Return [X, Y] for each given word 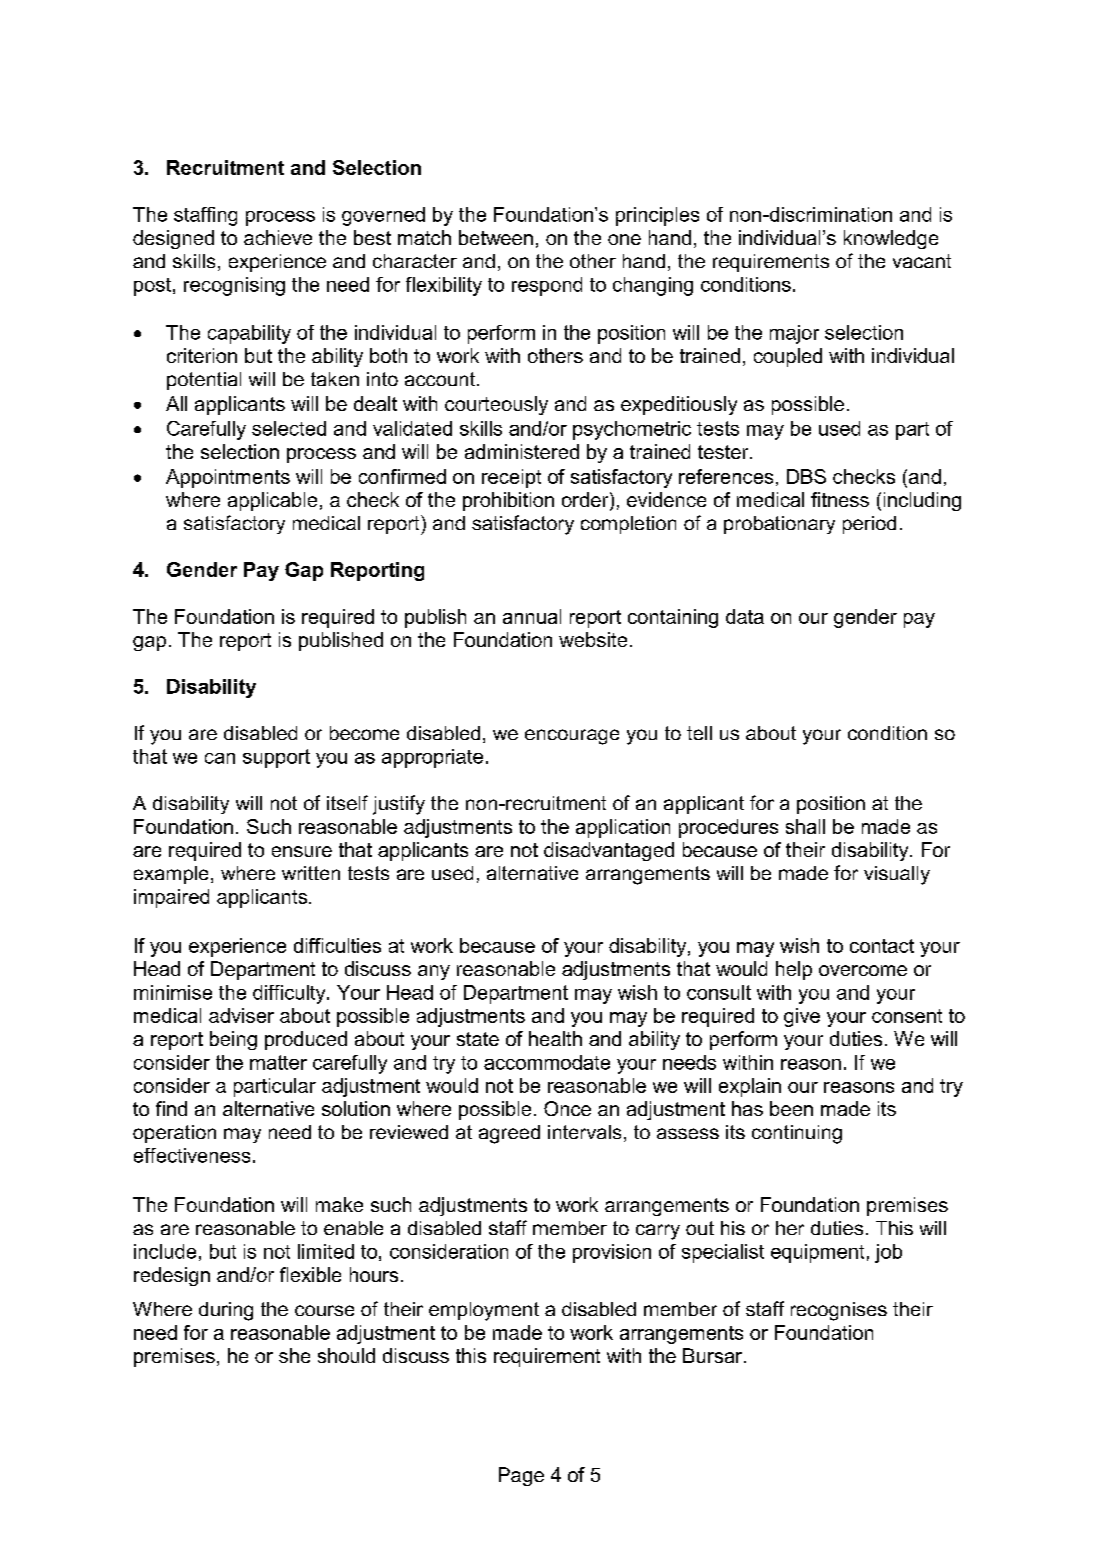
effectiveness [192, 1155]
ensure [302, 851]
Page [521, 1476]
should [346, 1355]
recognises [839, 1311]
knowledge [891, 239]
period [869, 525]
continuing [797, 1134]
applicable [272, 501]
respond [547, 286]
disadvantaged [609, 851]
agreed [509, 1134]
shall [805, 826]
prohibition [508, 501]
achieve [278, 237]
